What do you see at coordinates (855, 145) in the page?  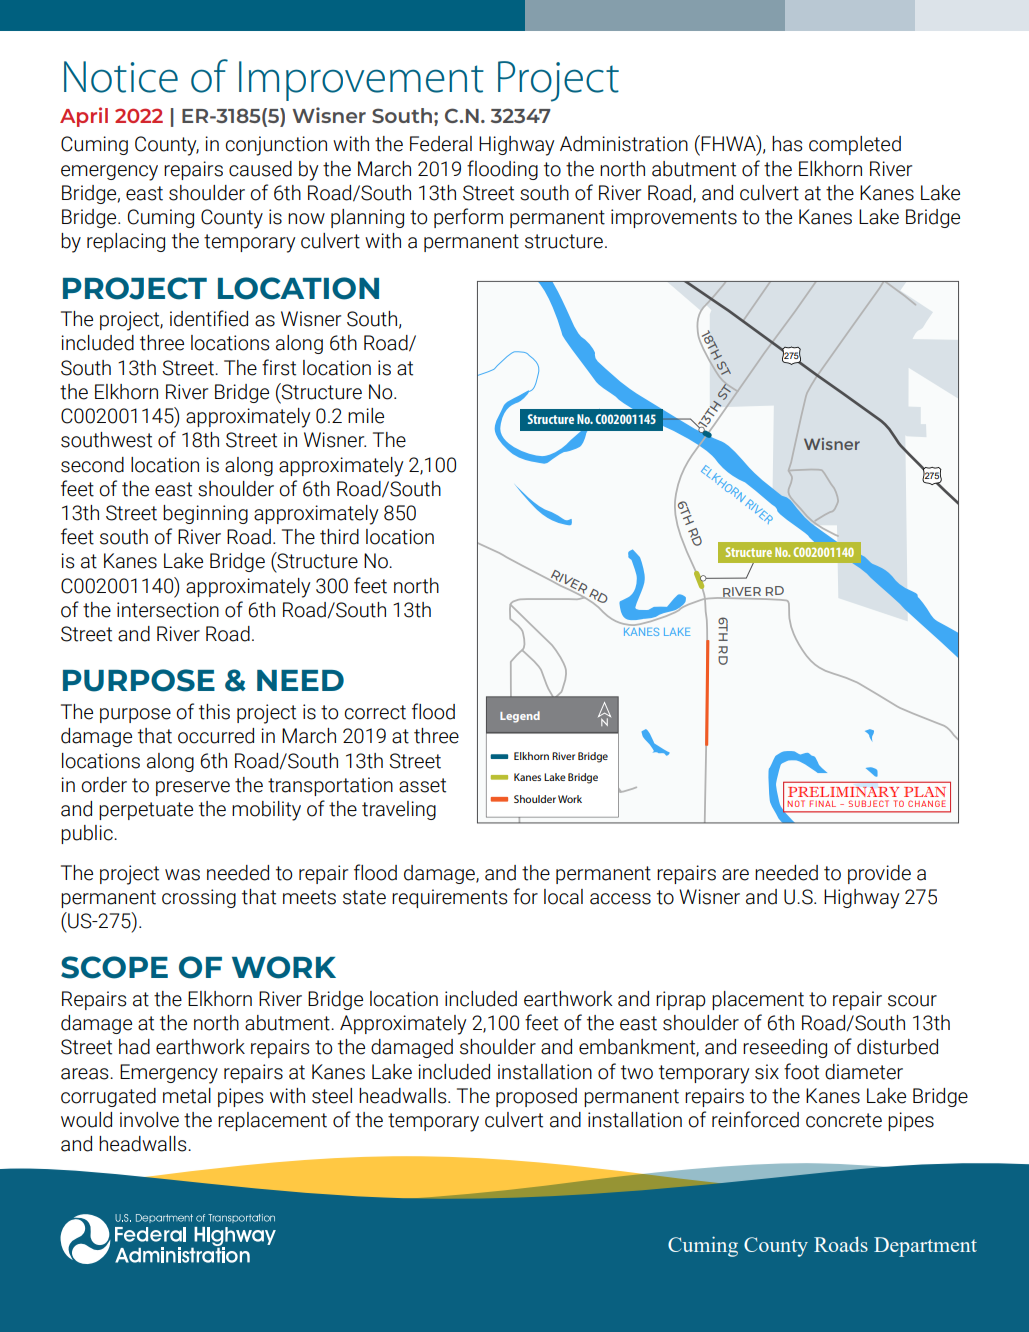 I see `completed` at bounding box center [855, 145].
